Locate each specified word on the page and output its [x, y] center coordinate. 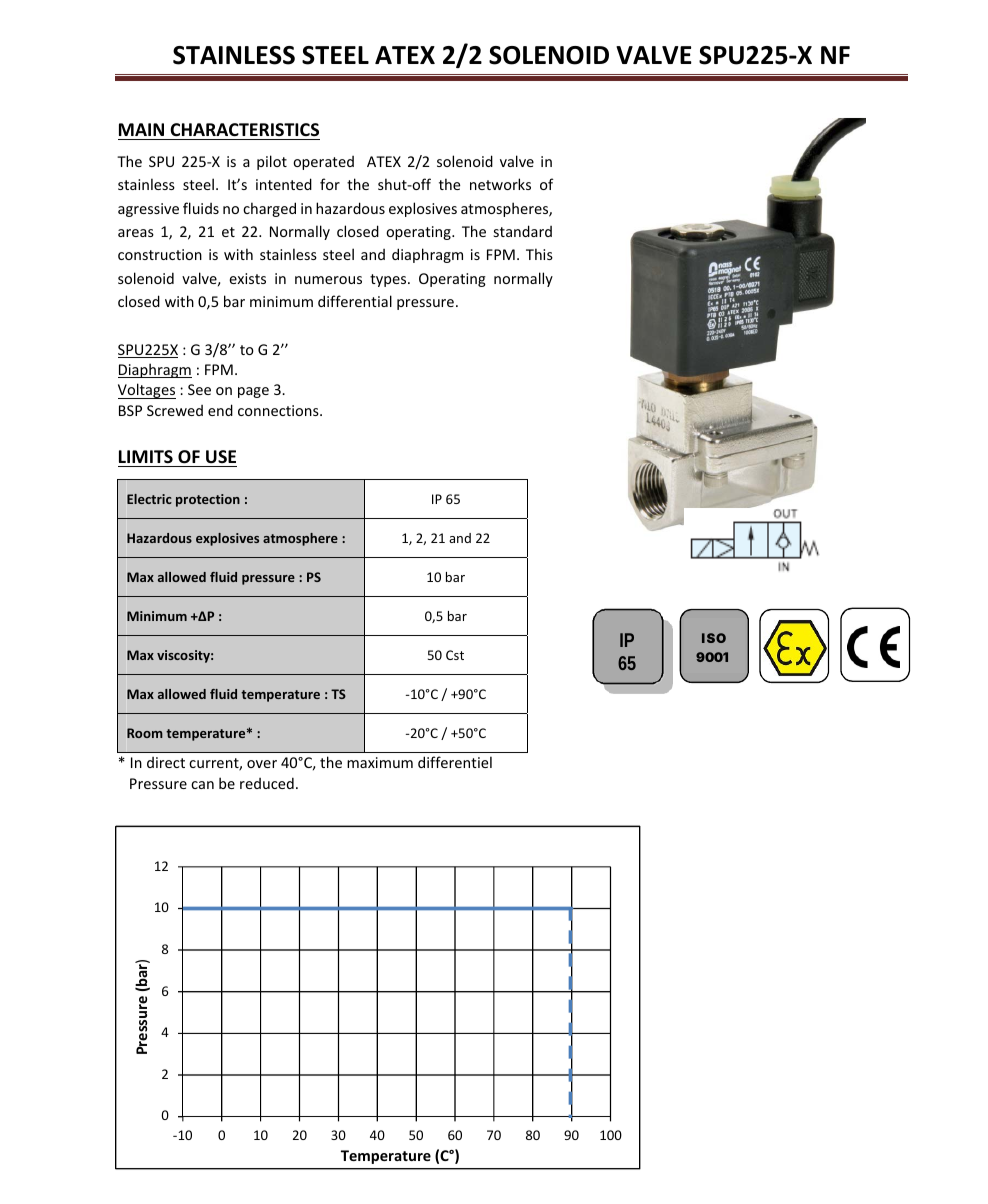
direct [166, 762]
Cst [455, 655]
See [199, 389]
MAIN [141, 129]
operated [323, 163]
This [539, 254]
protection [208, 500]
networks [500, 184]
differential [355, 301]
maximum [380, 762]
